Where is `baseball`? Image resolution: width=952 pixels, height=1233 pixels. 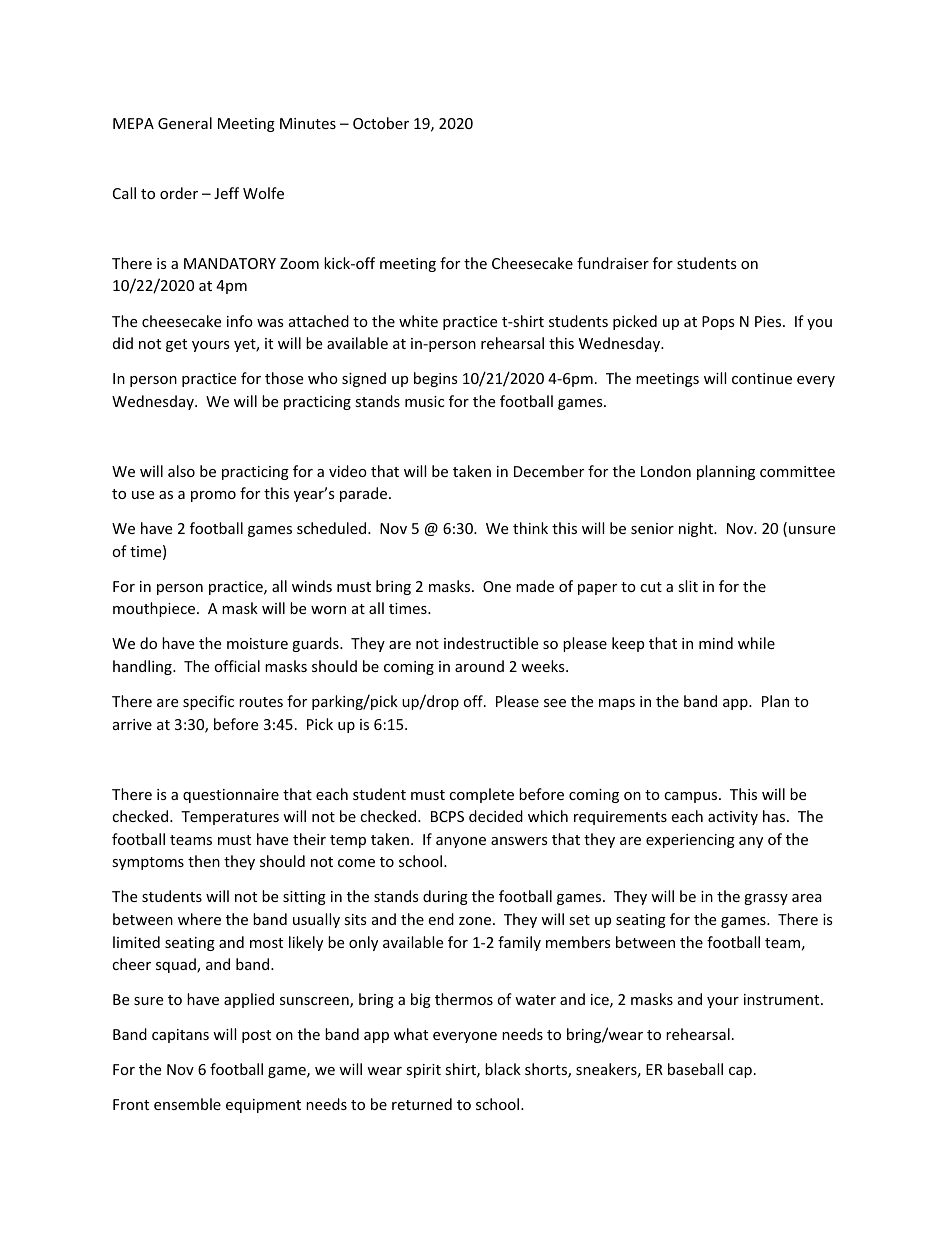 baseball is located at coordinates (695, 1069).
